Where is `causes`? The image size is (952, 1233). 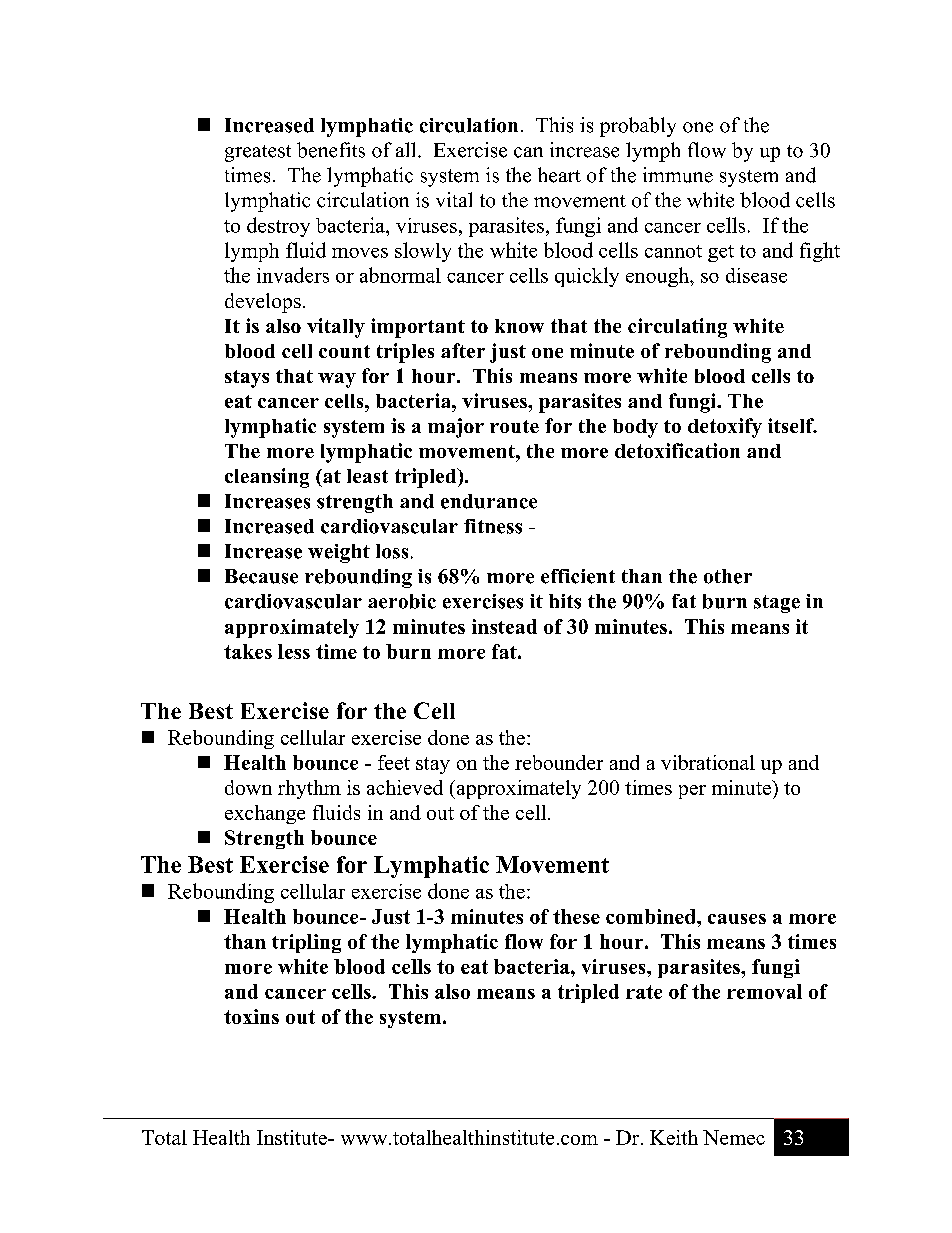 causes is located at coordinates (737, 919).
